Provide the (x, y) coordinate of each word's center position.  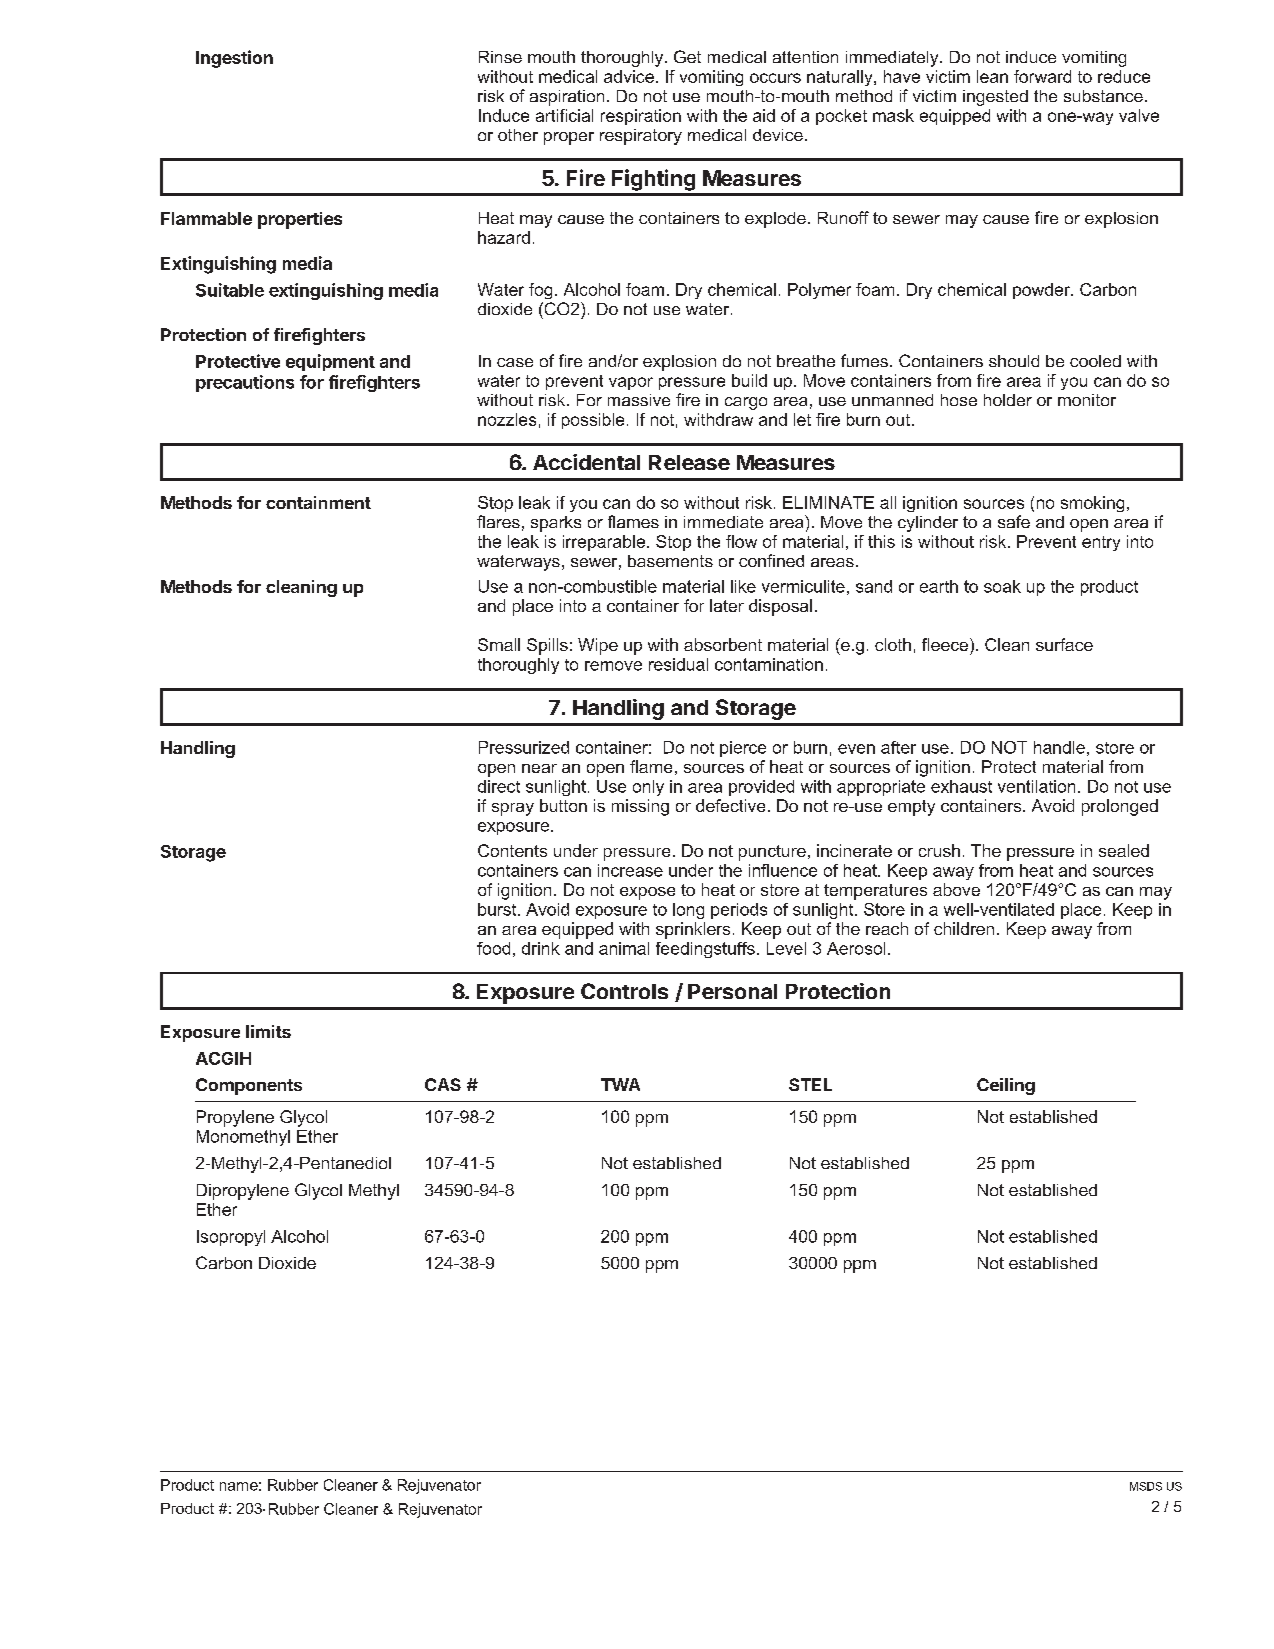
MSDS (1146, 1486)
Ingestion (234, 59)
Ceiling (1006, 1086)
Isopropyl (231, 1238)
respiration (641, 117)
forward (1042, 76)
